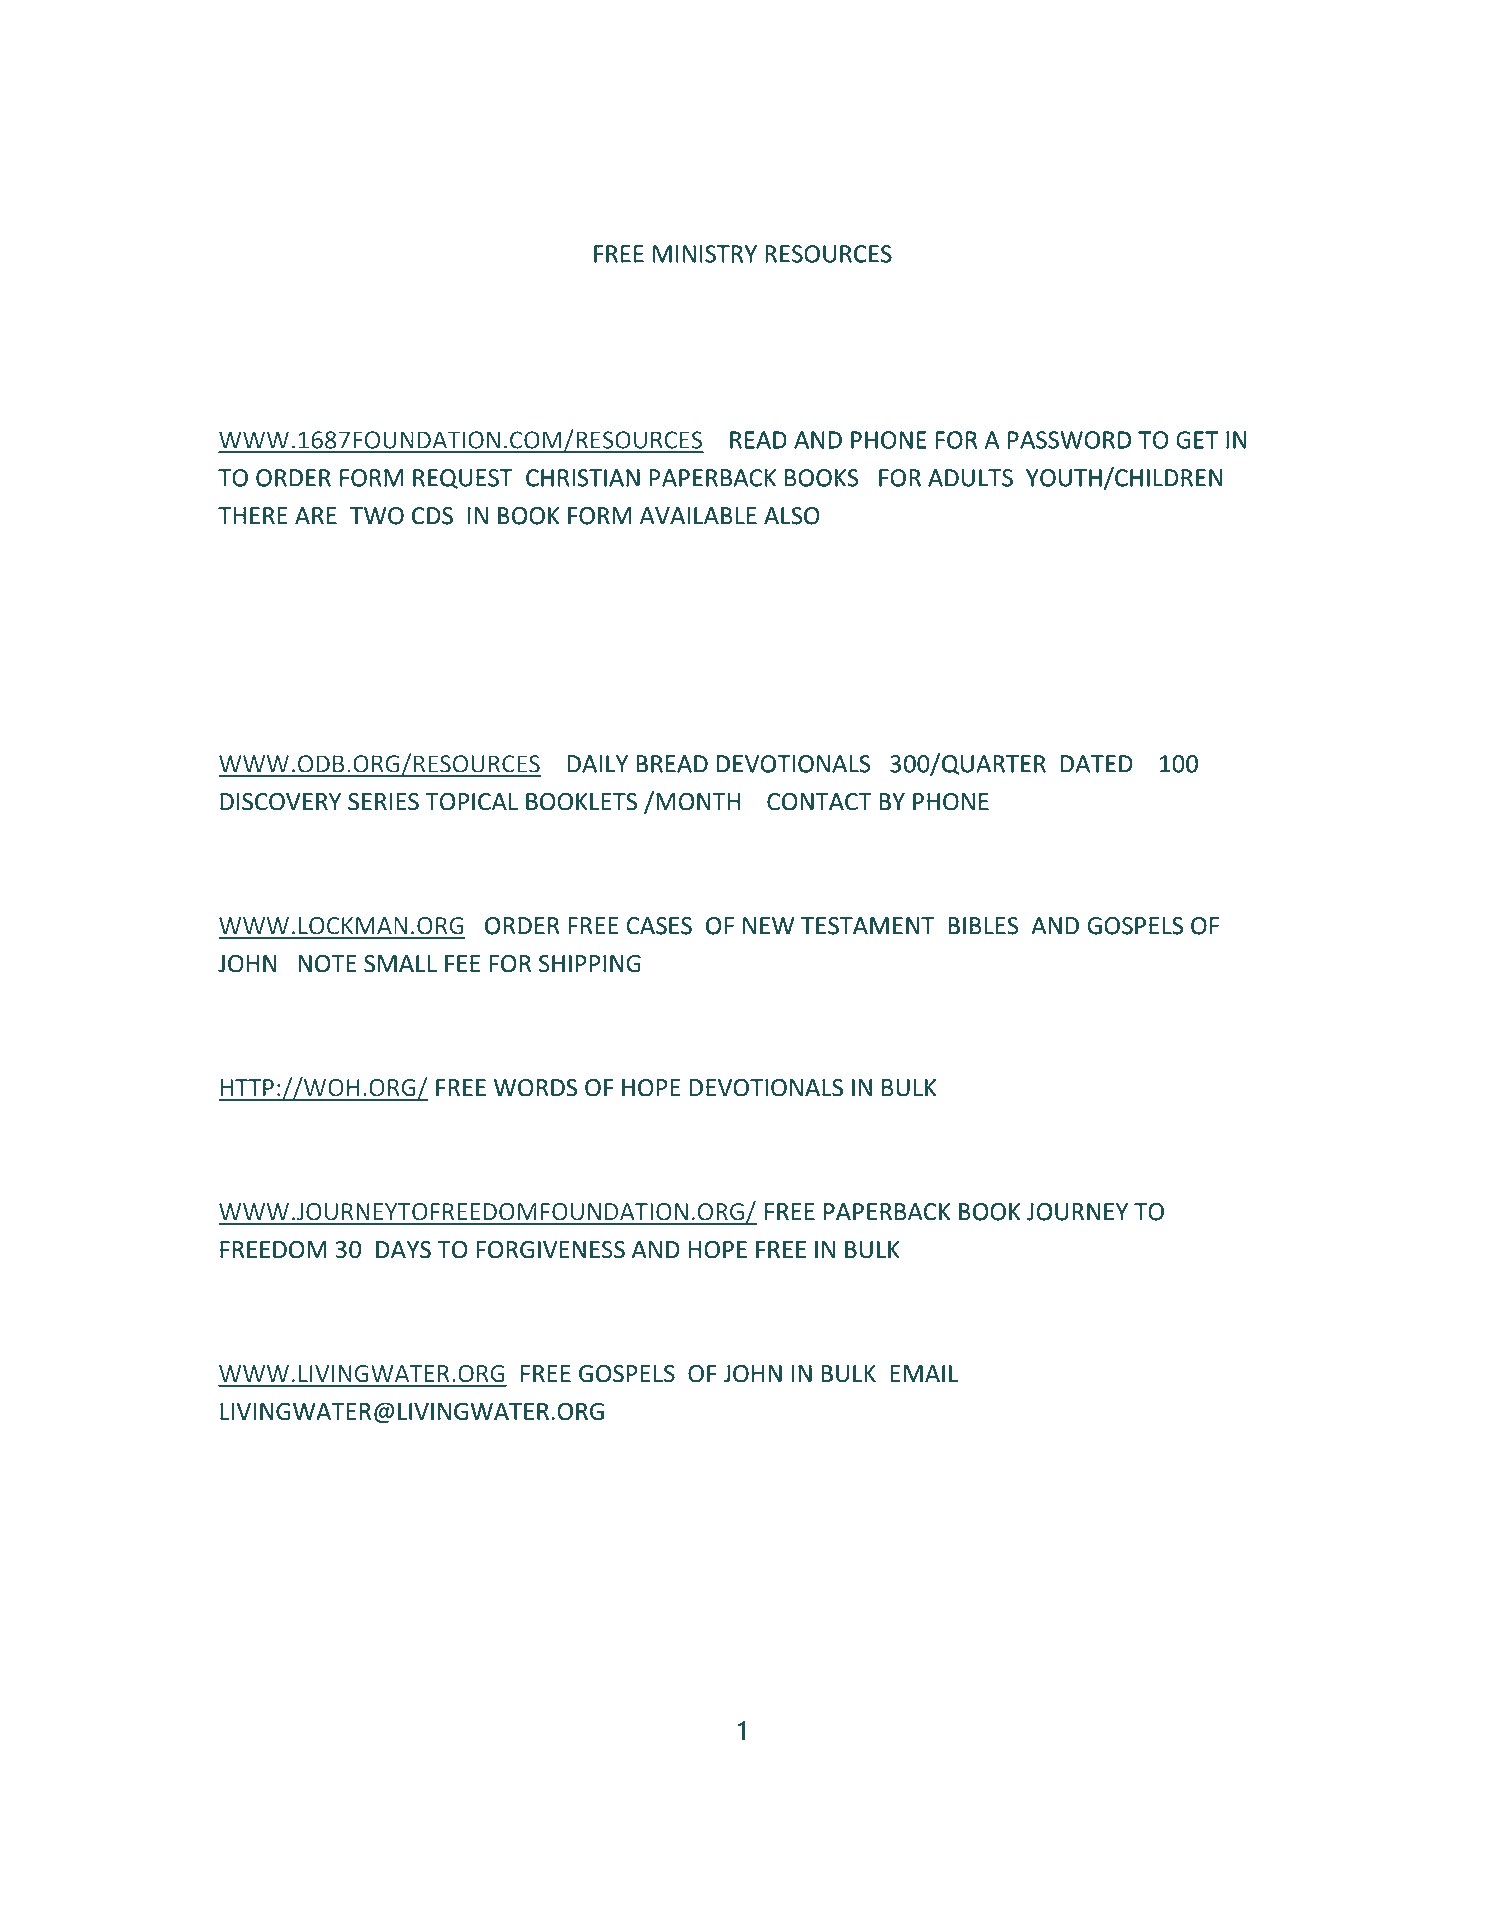  I want to click on MINISTRY, so click(705, 254).
